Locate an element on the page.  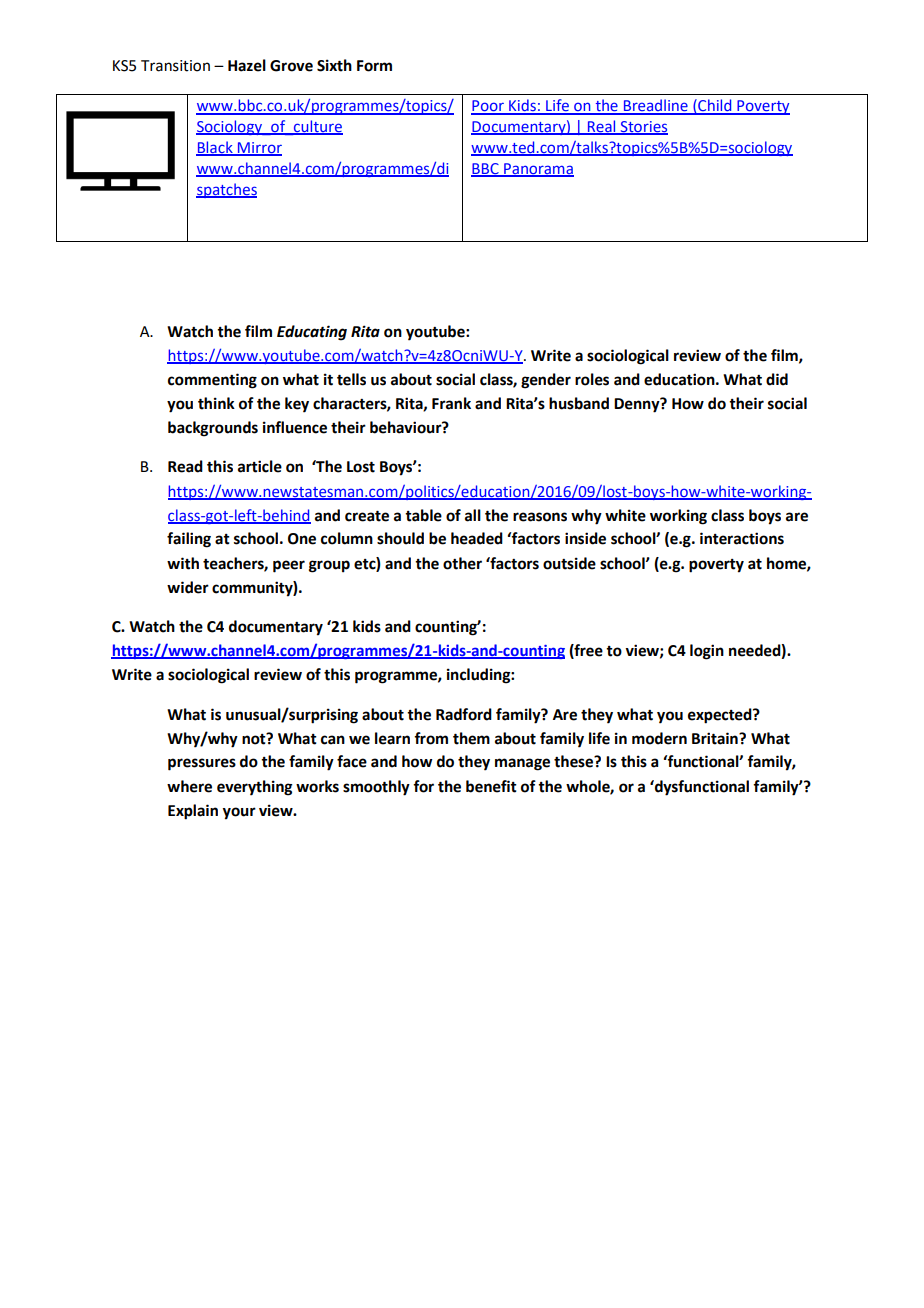
Hazel is located at coordinates (247, 65).
